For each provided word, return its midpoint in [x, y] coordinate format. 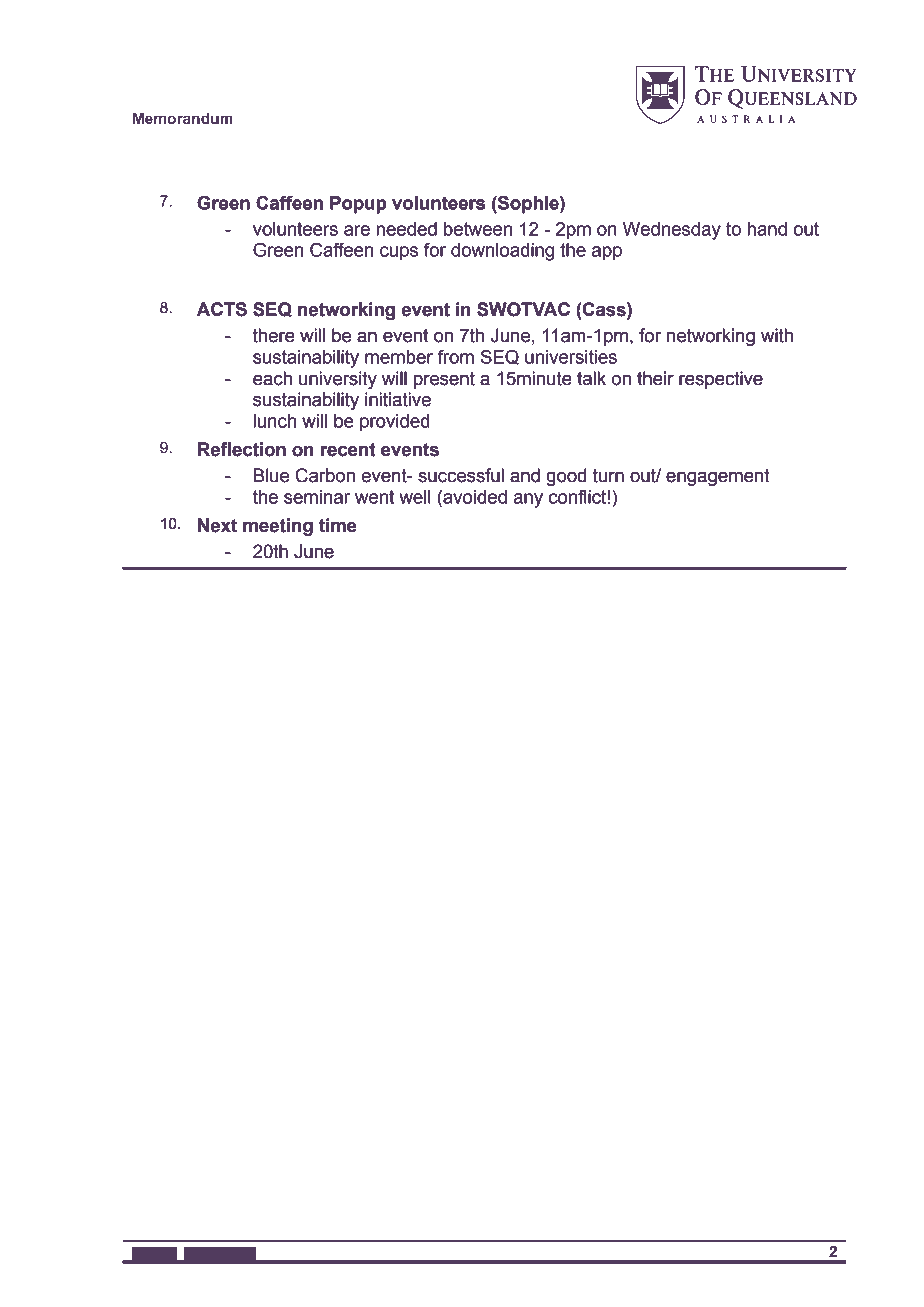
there [274, 335]
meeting [278, 527]
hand [767, 229]
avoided [474, 497]
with [777, 335]
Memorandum [183, 118]
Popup [358, 205]
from [456, 357]
